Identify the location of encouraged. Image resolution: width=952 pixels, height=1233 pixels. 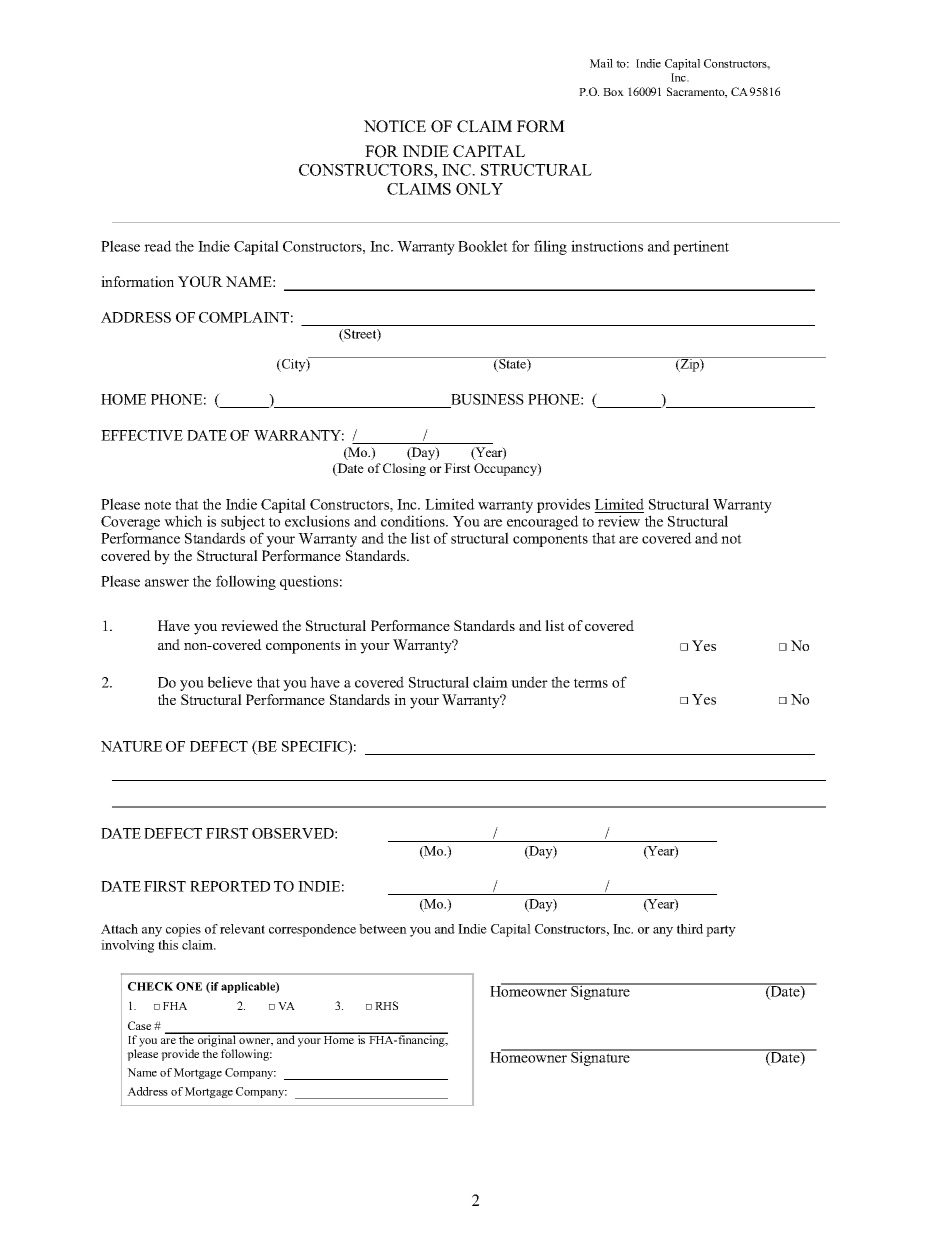
(543, 524).
